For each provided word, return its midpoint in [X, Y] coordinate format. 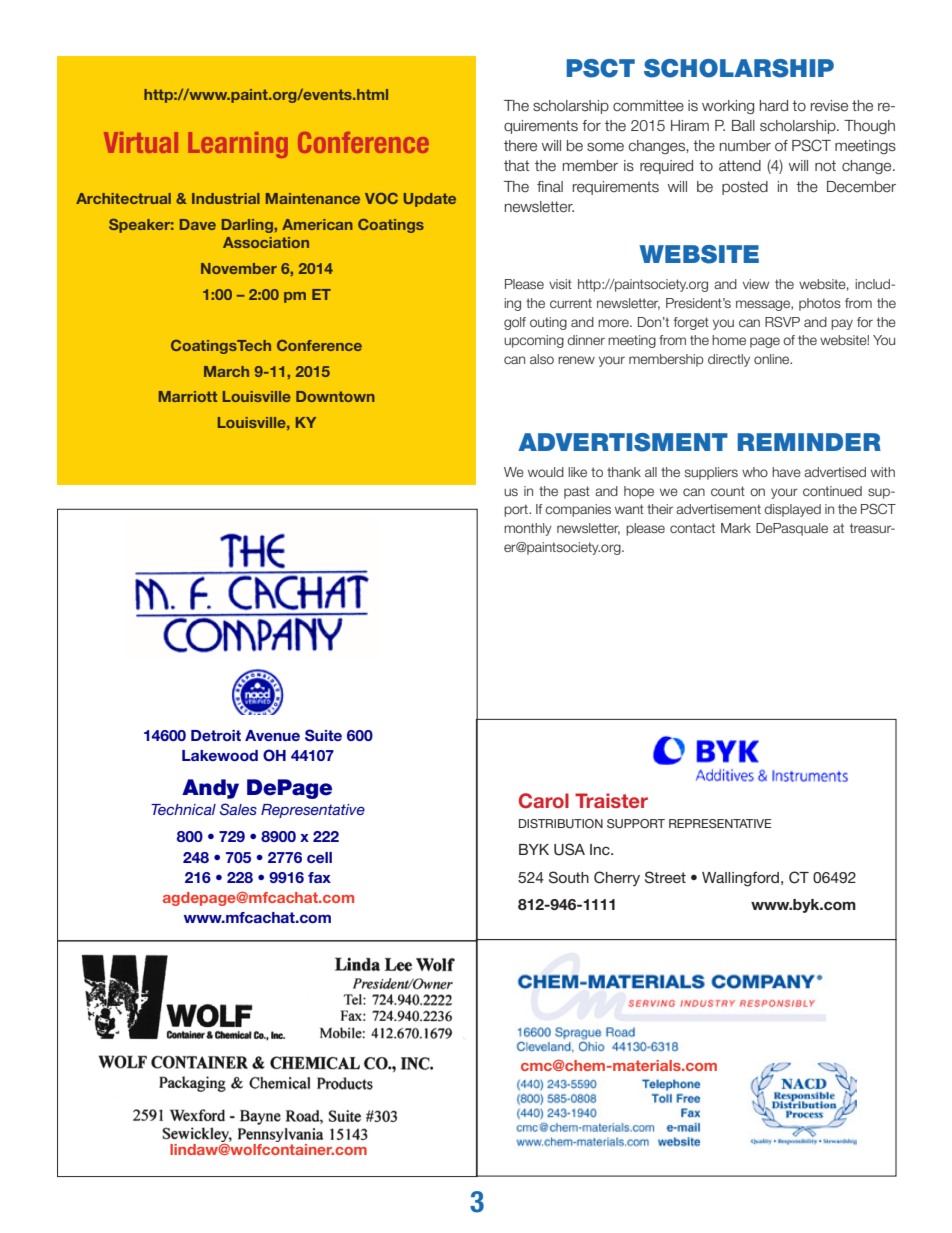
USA [569, 849]
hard [774, 106]
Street [665, 877]
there [520, 146]
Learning [238, 145]
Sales [238, 809]
